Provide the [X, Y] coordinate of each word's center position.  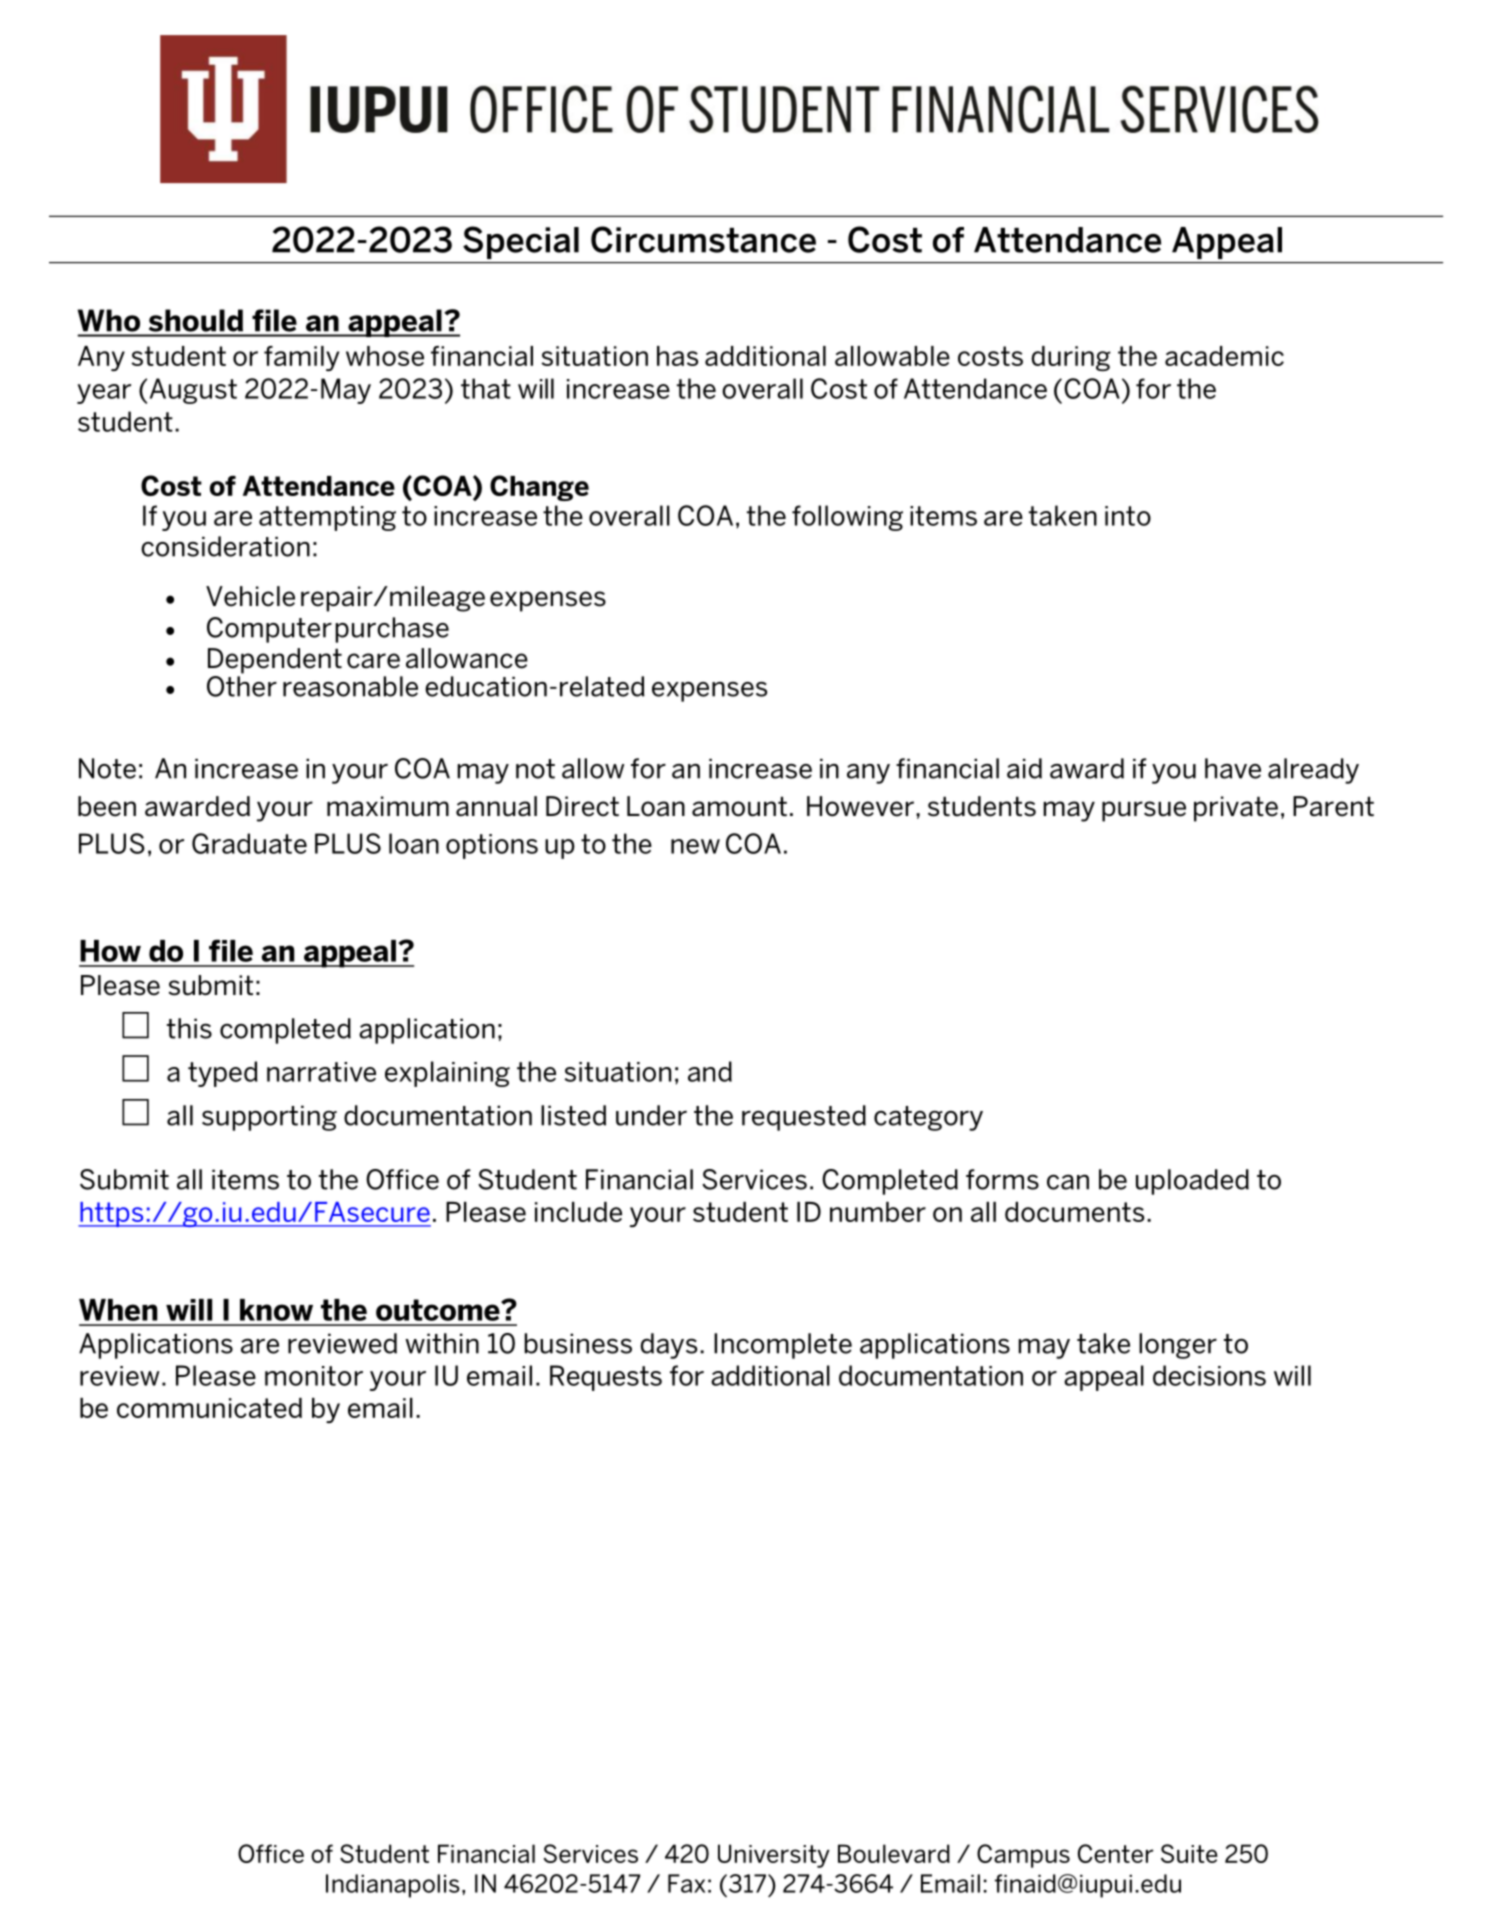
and [710, 1071]
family [301, 358]
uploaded [1192, 1182]
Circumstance [703, 239]
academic [1224, 356]
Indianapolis [393, 1886]
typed [223, 1074]
